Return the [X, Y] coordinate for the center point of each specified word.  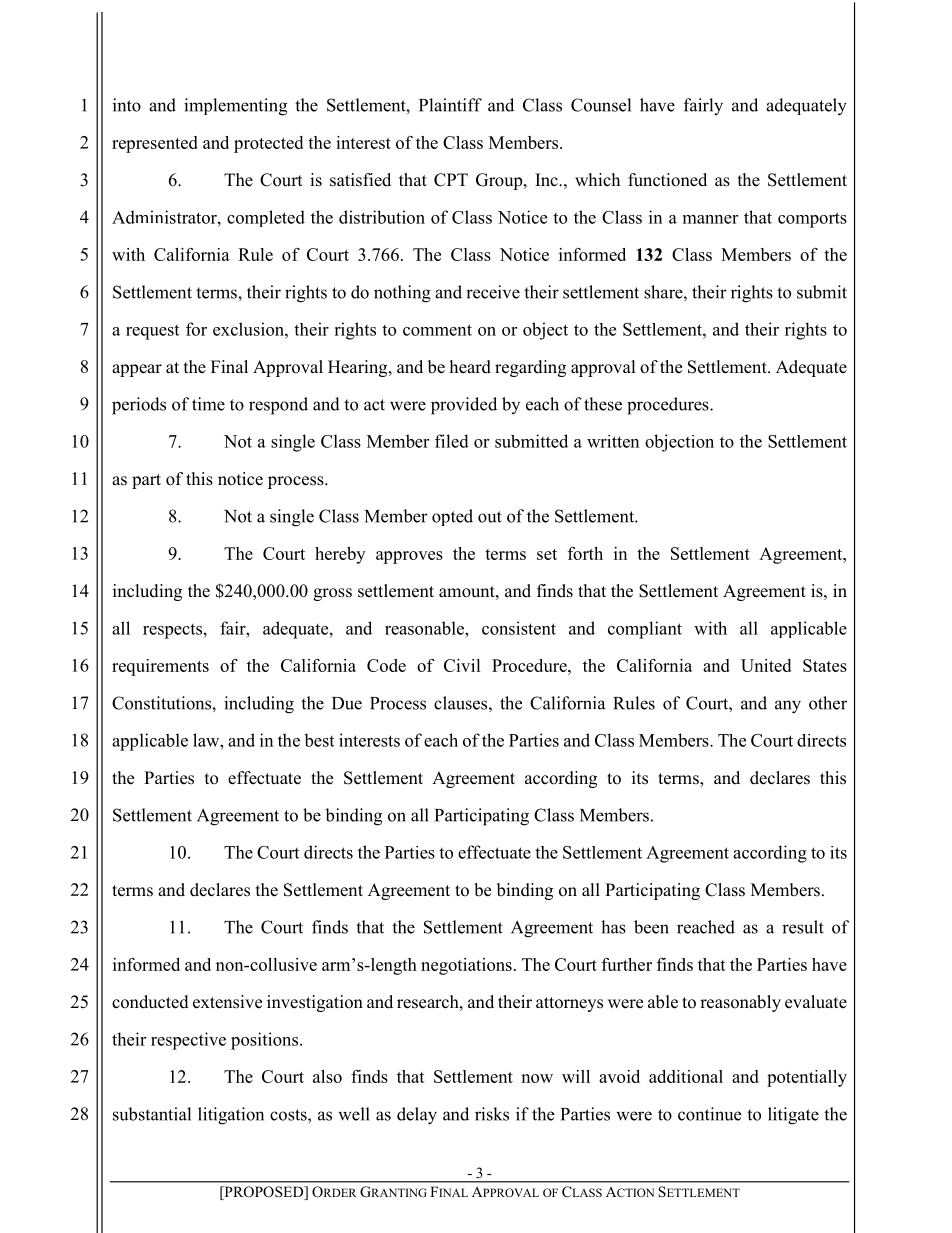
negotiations [466, 966]
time [208, 404]
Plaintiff [450, 105]
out [490, 517]
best [319, 740]
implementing [235, 107]
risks [492, 1114]
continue [709, 1114]
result [803, 927]
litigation [231, 1116]
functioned [667, 180]
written [613, 441]
